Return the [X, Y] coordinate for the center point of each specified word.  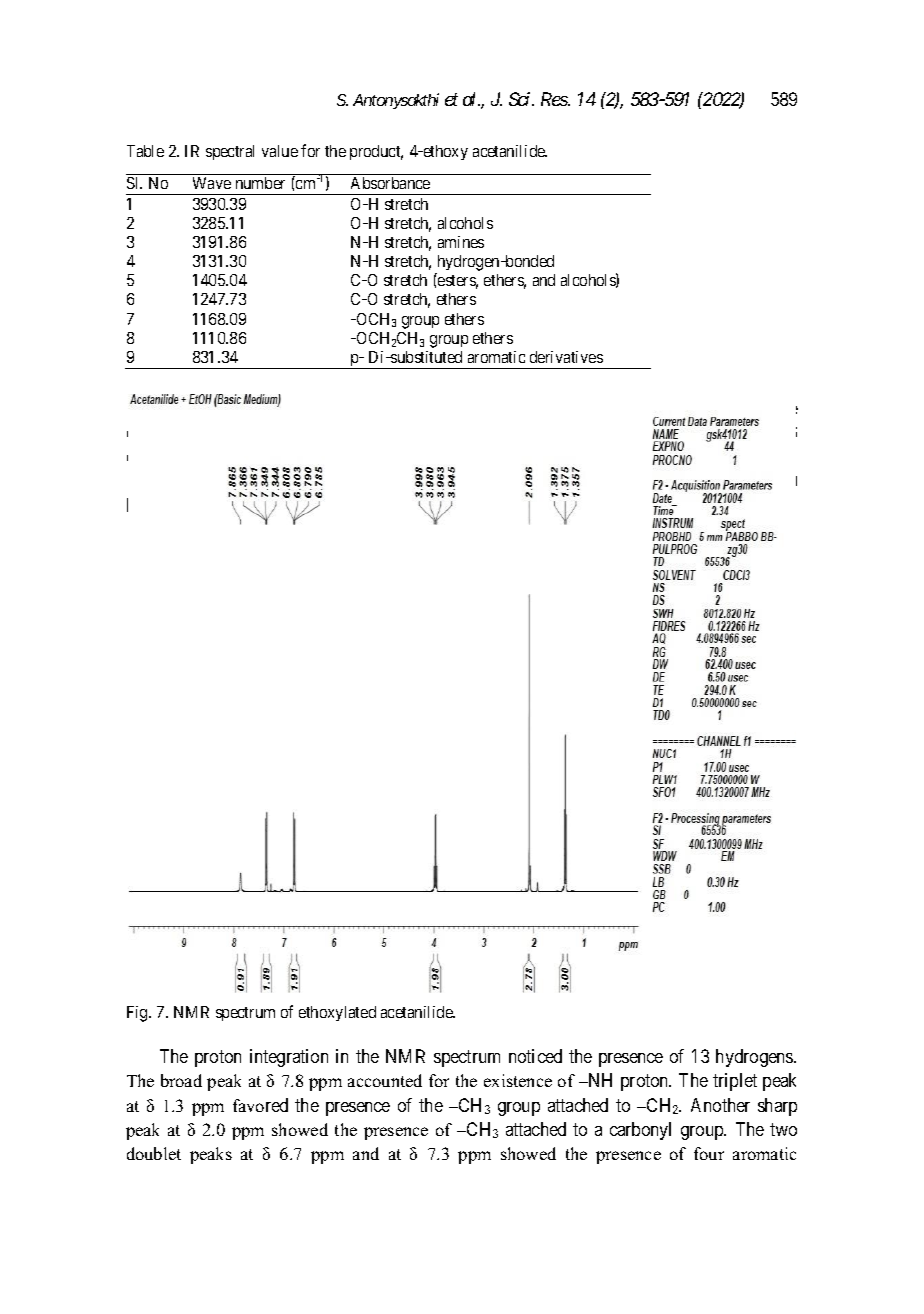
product [376, 152]
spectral [230, 152]
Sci [521, 99]
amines [461, 242]
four [709, 1153]
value [280, 151]
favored [260, 1105]
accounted [385, 1080]
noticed [535, 1056]
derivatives [566, 357]
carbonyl [640, 1131]
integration [289, 1058]
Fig [138, 1014]
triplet [735, 1082]
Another [720, 1105]
